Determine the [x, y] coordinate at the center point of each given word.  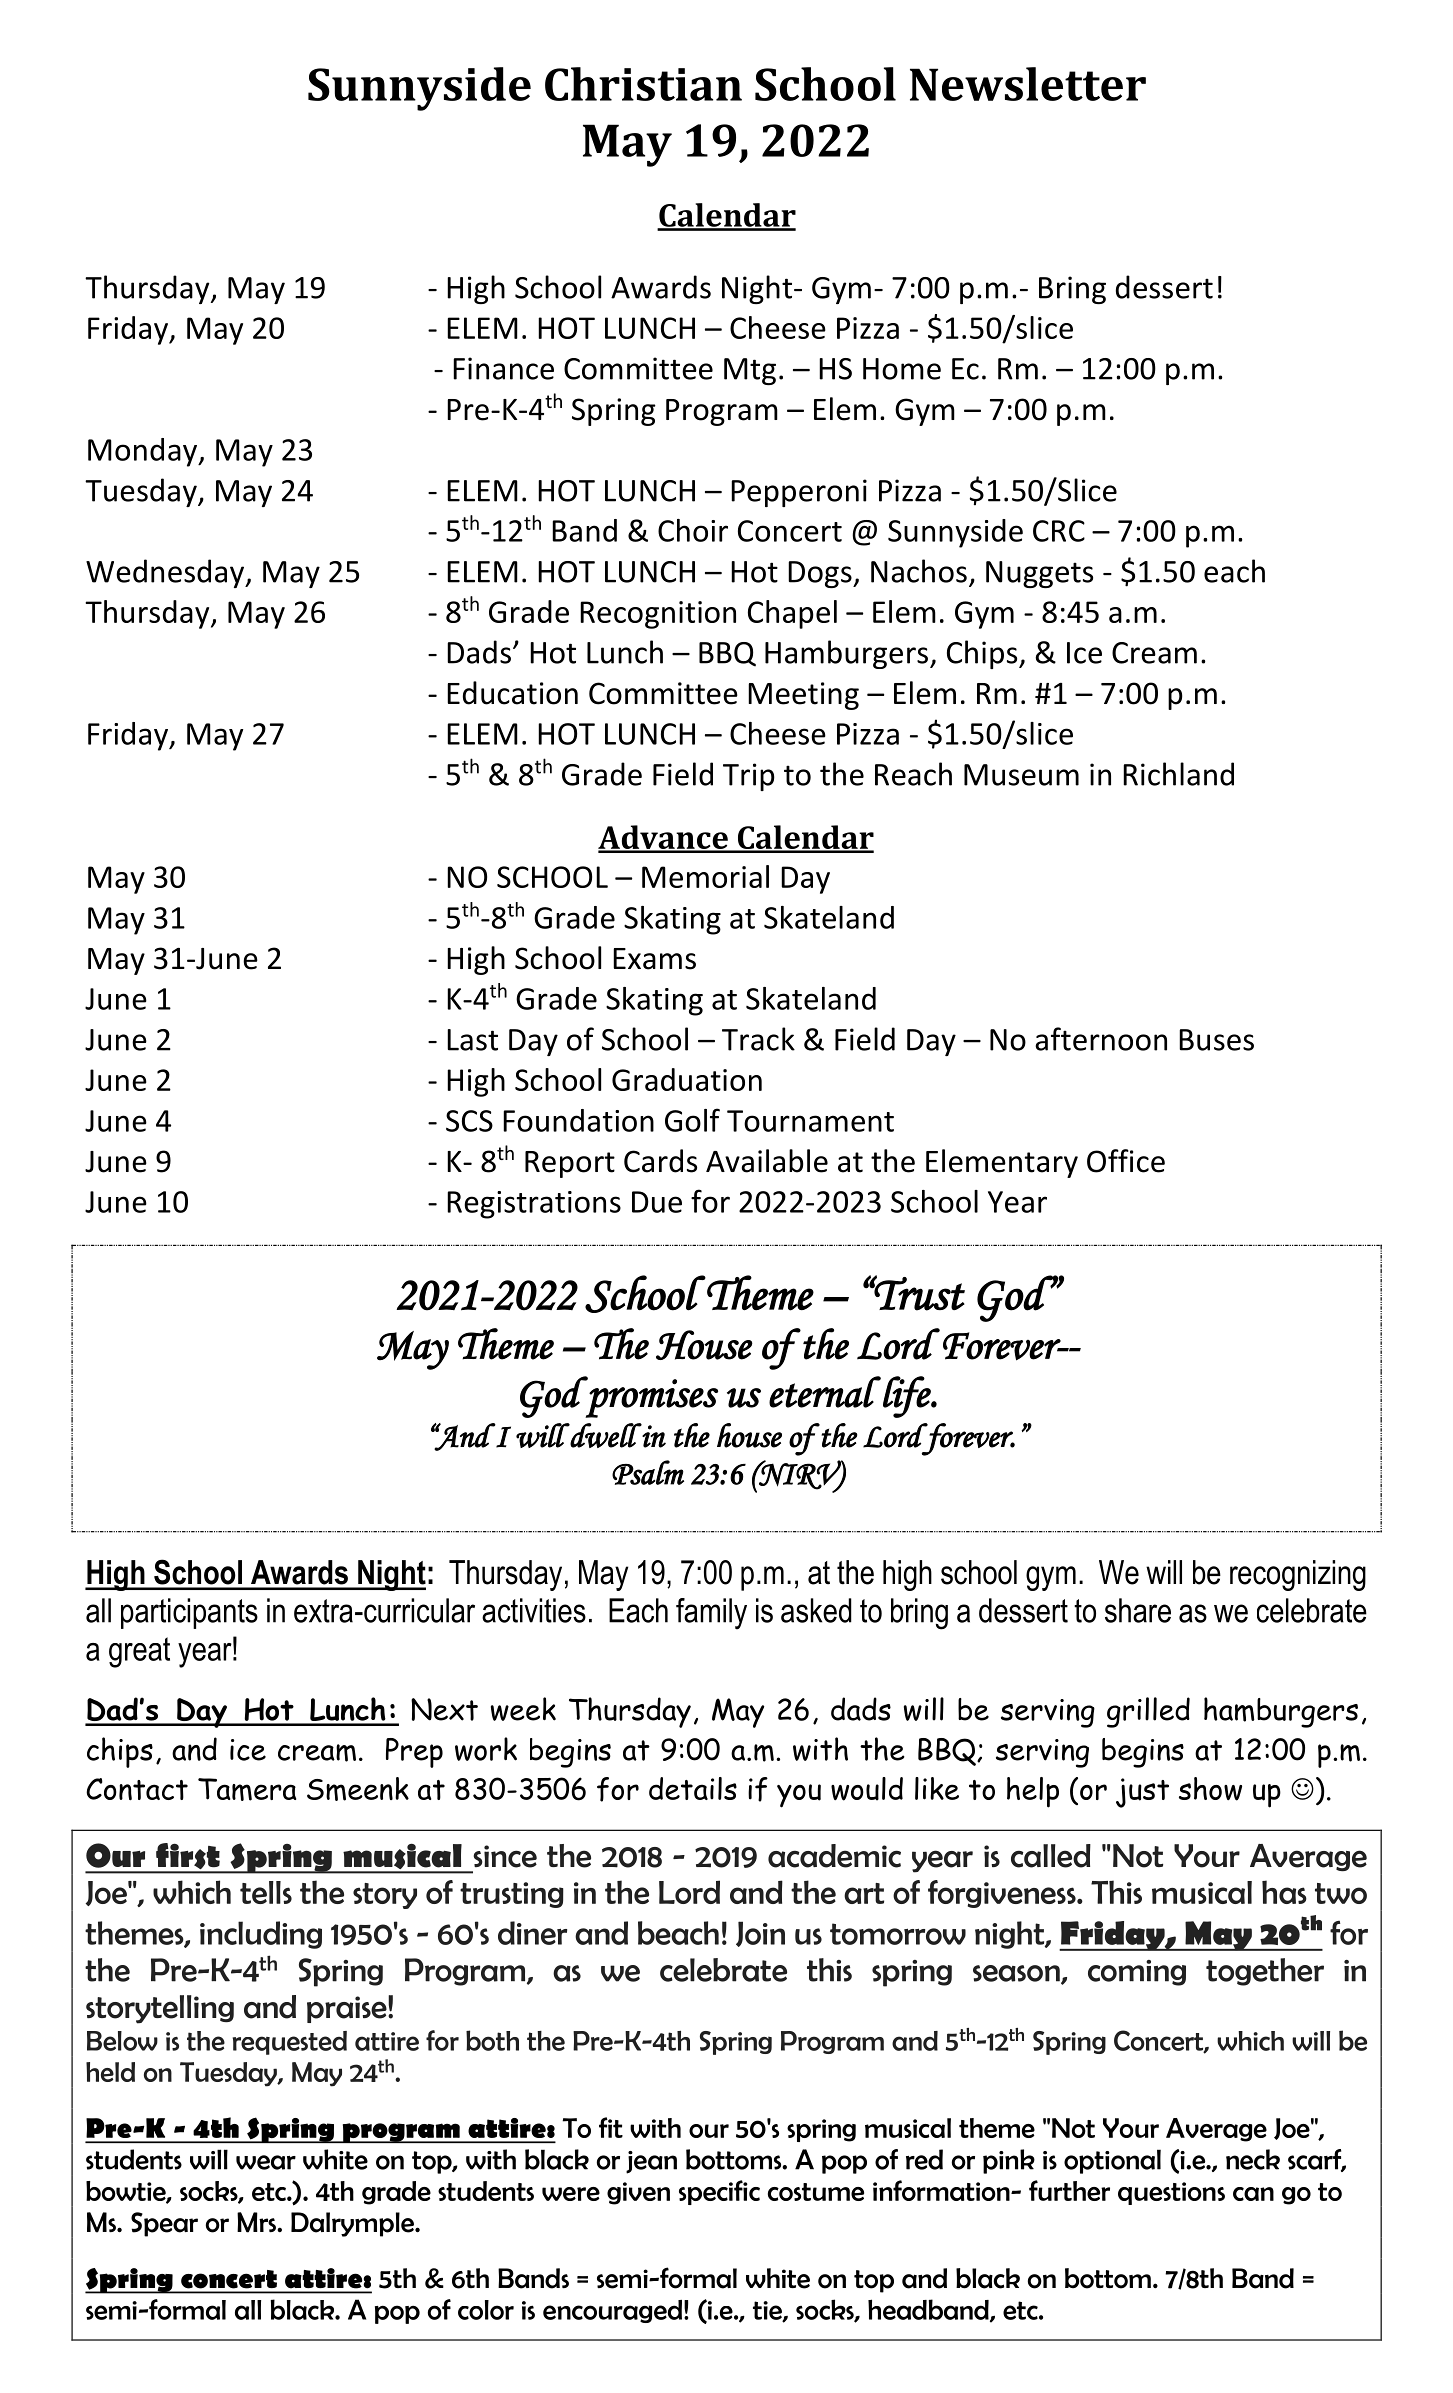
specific [719, 2192]
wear [266, 2162]
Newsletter [1028, 84]
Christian [643, 84]
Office [1126, 1161]
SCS [469, 1121]
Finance [503, 368]
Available [767, 1161]
